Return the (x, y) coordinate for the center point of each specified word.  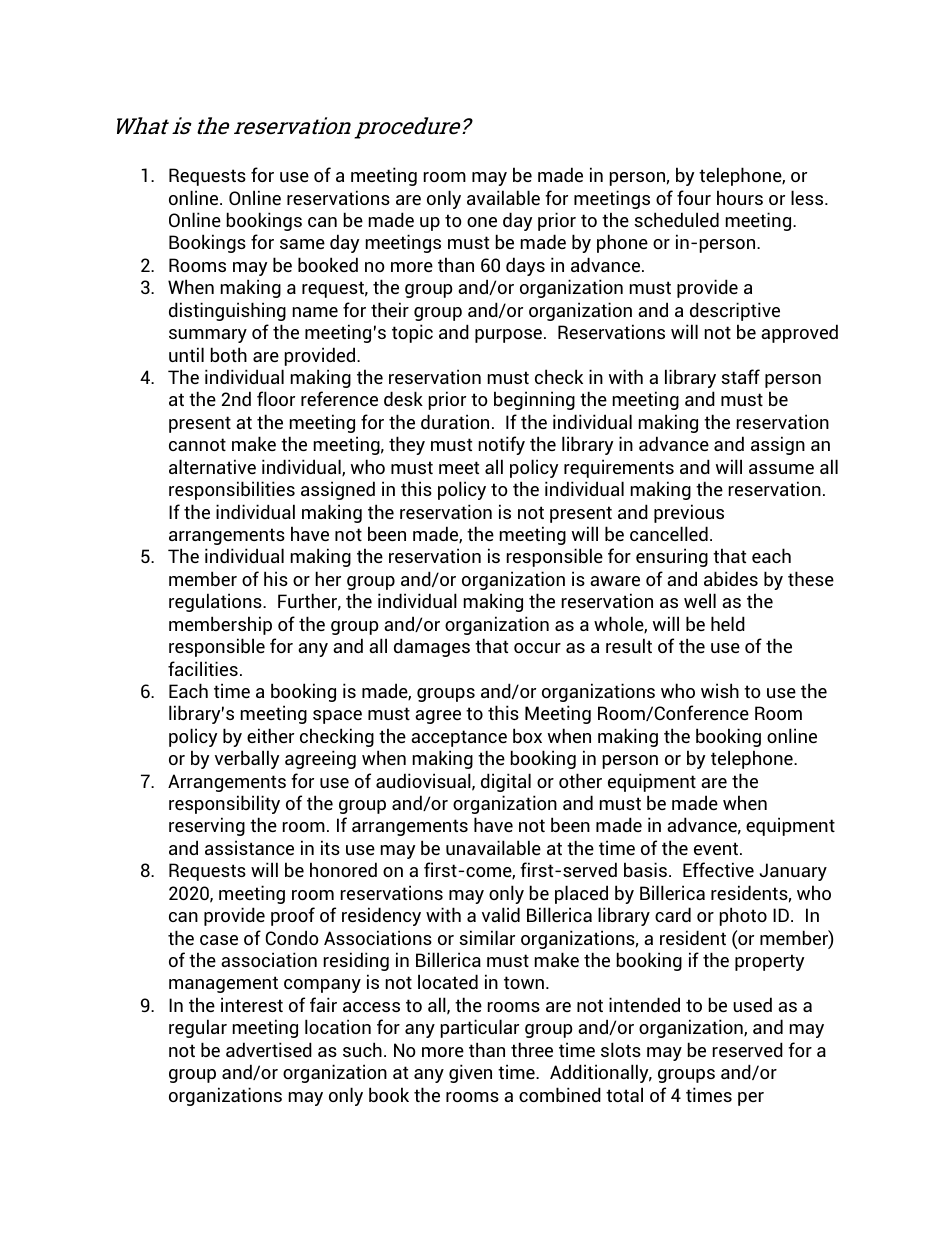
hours (740, 197)
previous (689, 513)
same (302, 244)
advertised (269, 1049)
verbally (247, 759)
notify (502, 445)
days (525, 266)
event (717, 848)
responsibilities (232, 490)
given (470, 1073)
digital (506, 782)
